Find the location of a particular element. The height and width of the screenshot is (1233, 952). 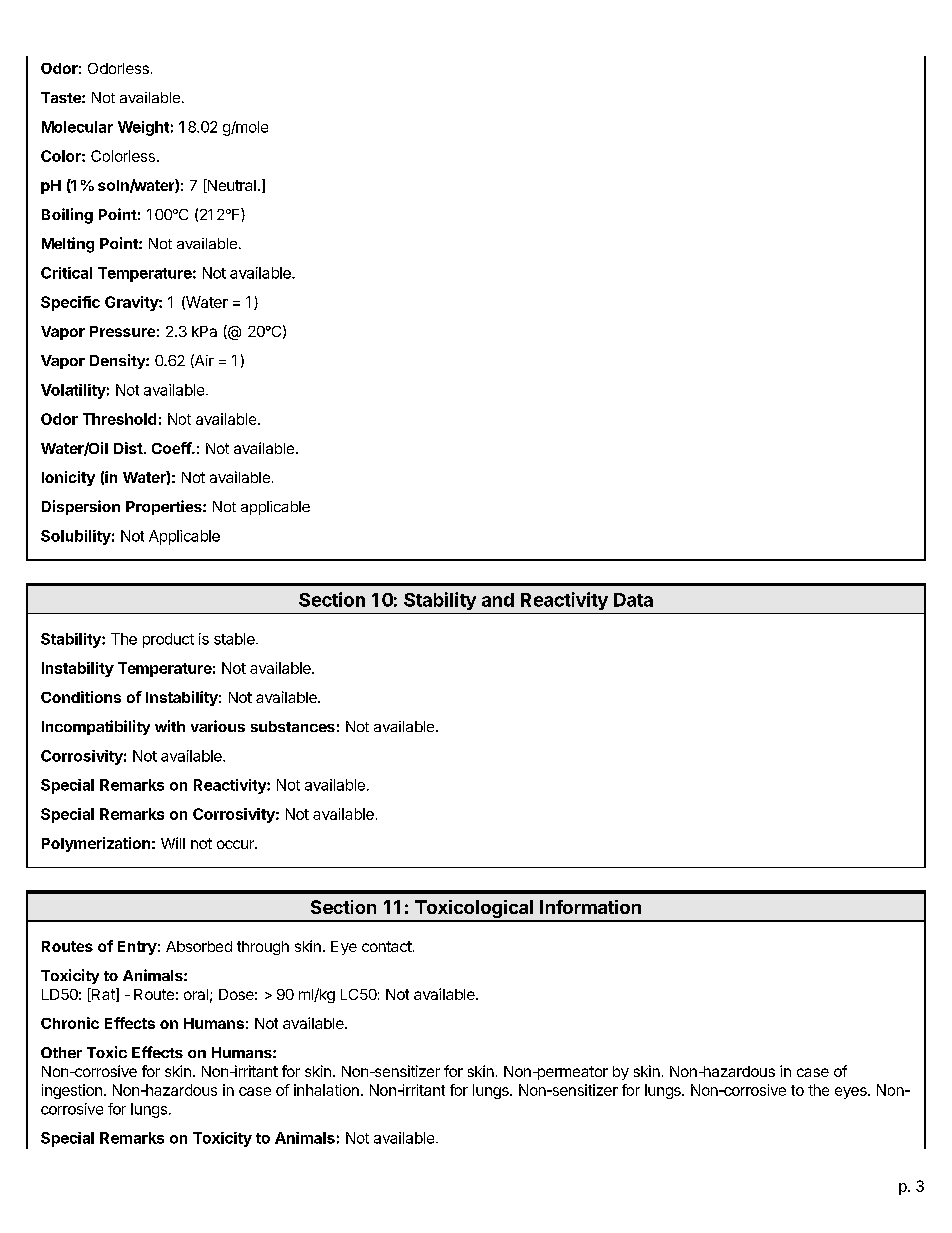

Neutral is located at coordinates (230, 186).
